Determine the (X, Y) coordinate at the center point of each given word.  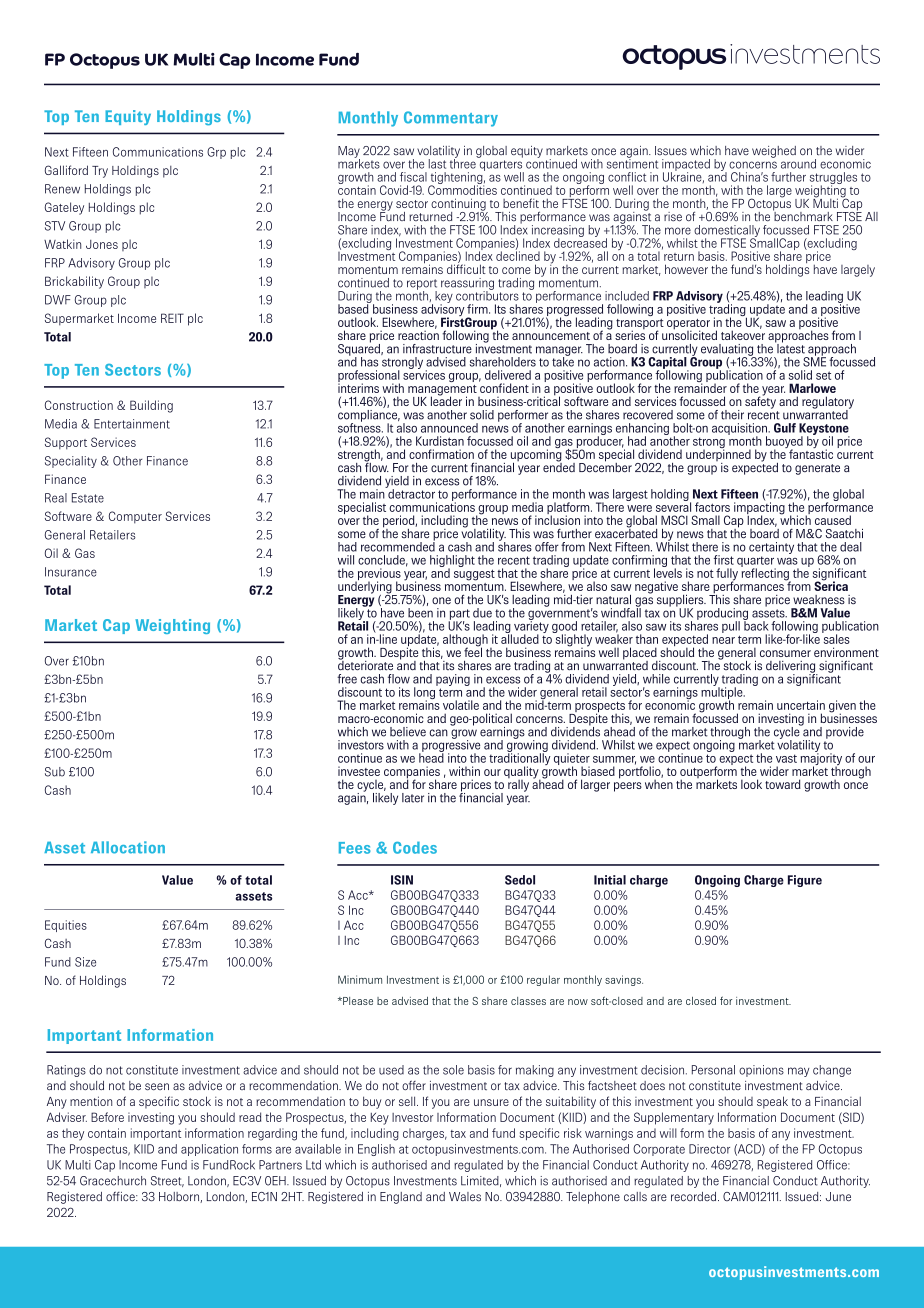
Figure (805, 881)
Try (100, 172)
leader (446, 400)
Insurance (71, 572)
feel (473, 651)
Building (151, 406)
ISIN (402, 880)
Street (167, 1181)
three (464, 163)
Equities (66, 926)
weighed (774, 152)
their (732, 415)
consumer (785, 653)
